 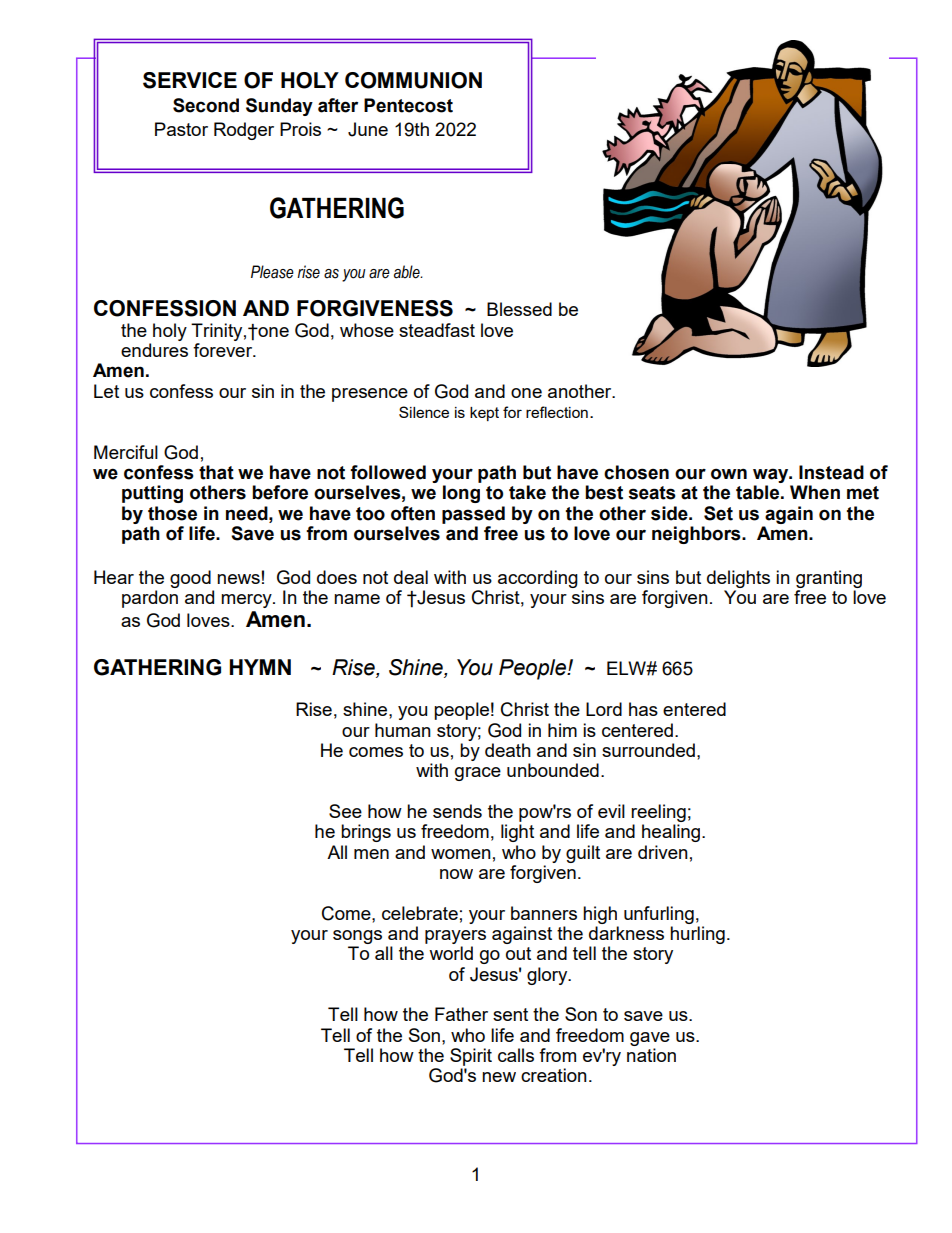 I want to click on songs, so click(x=357, y=937).
